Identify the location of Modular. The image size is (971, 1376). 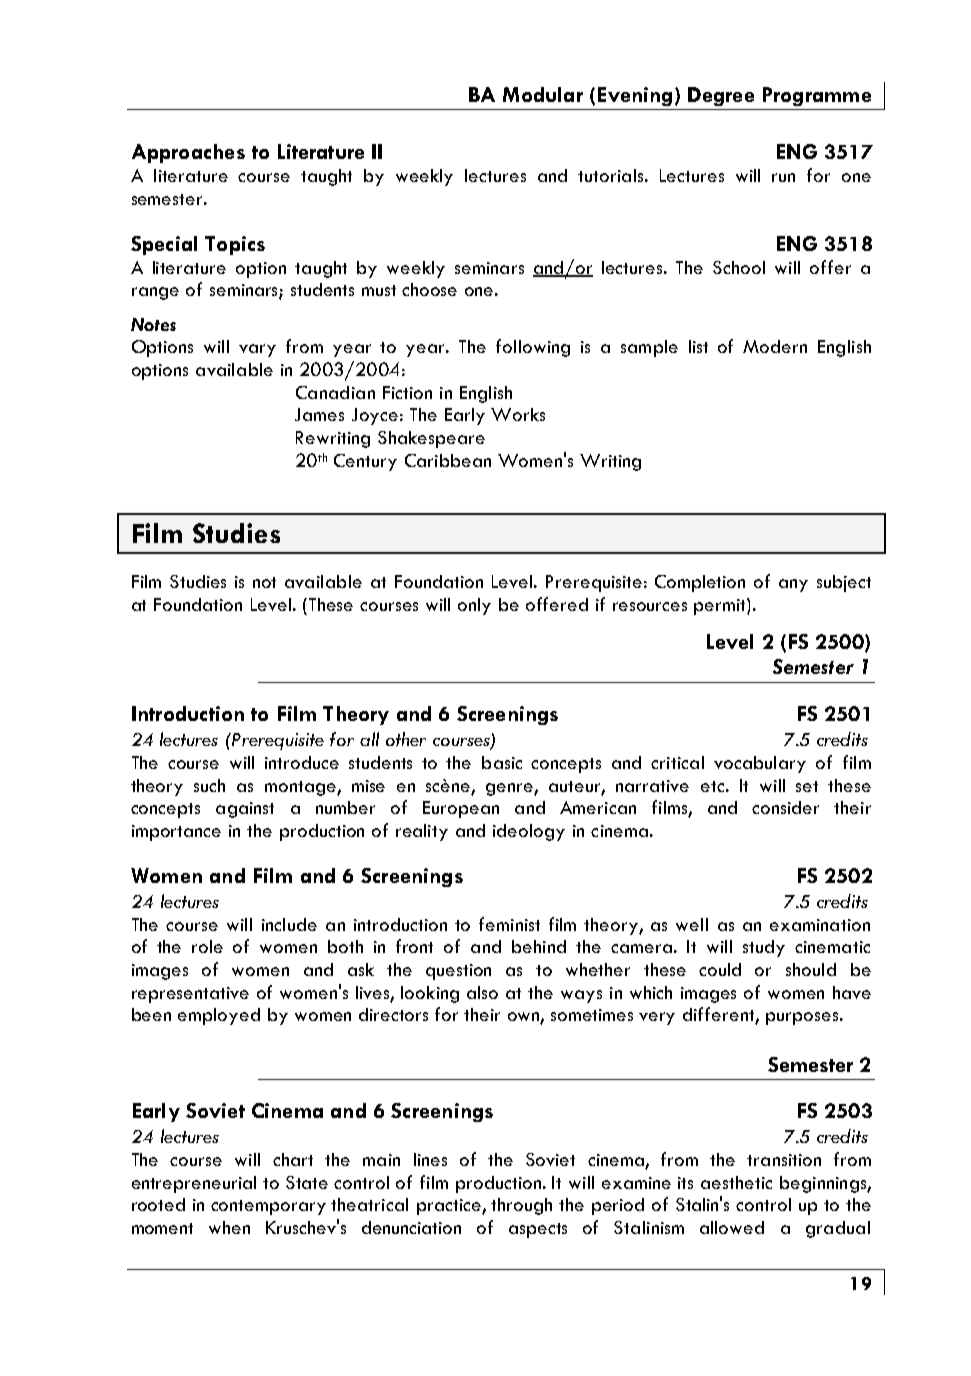
(543, 94).
